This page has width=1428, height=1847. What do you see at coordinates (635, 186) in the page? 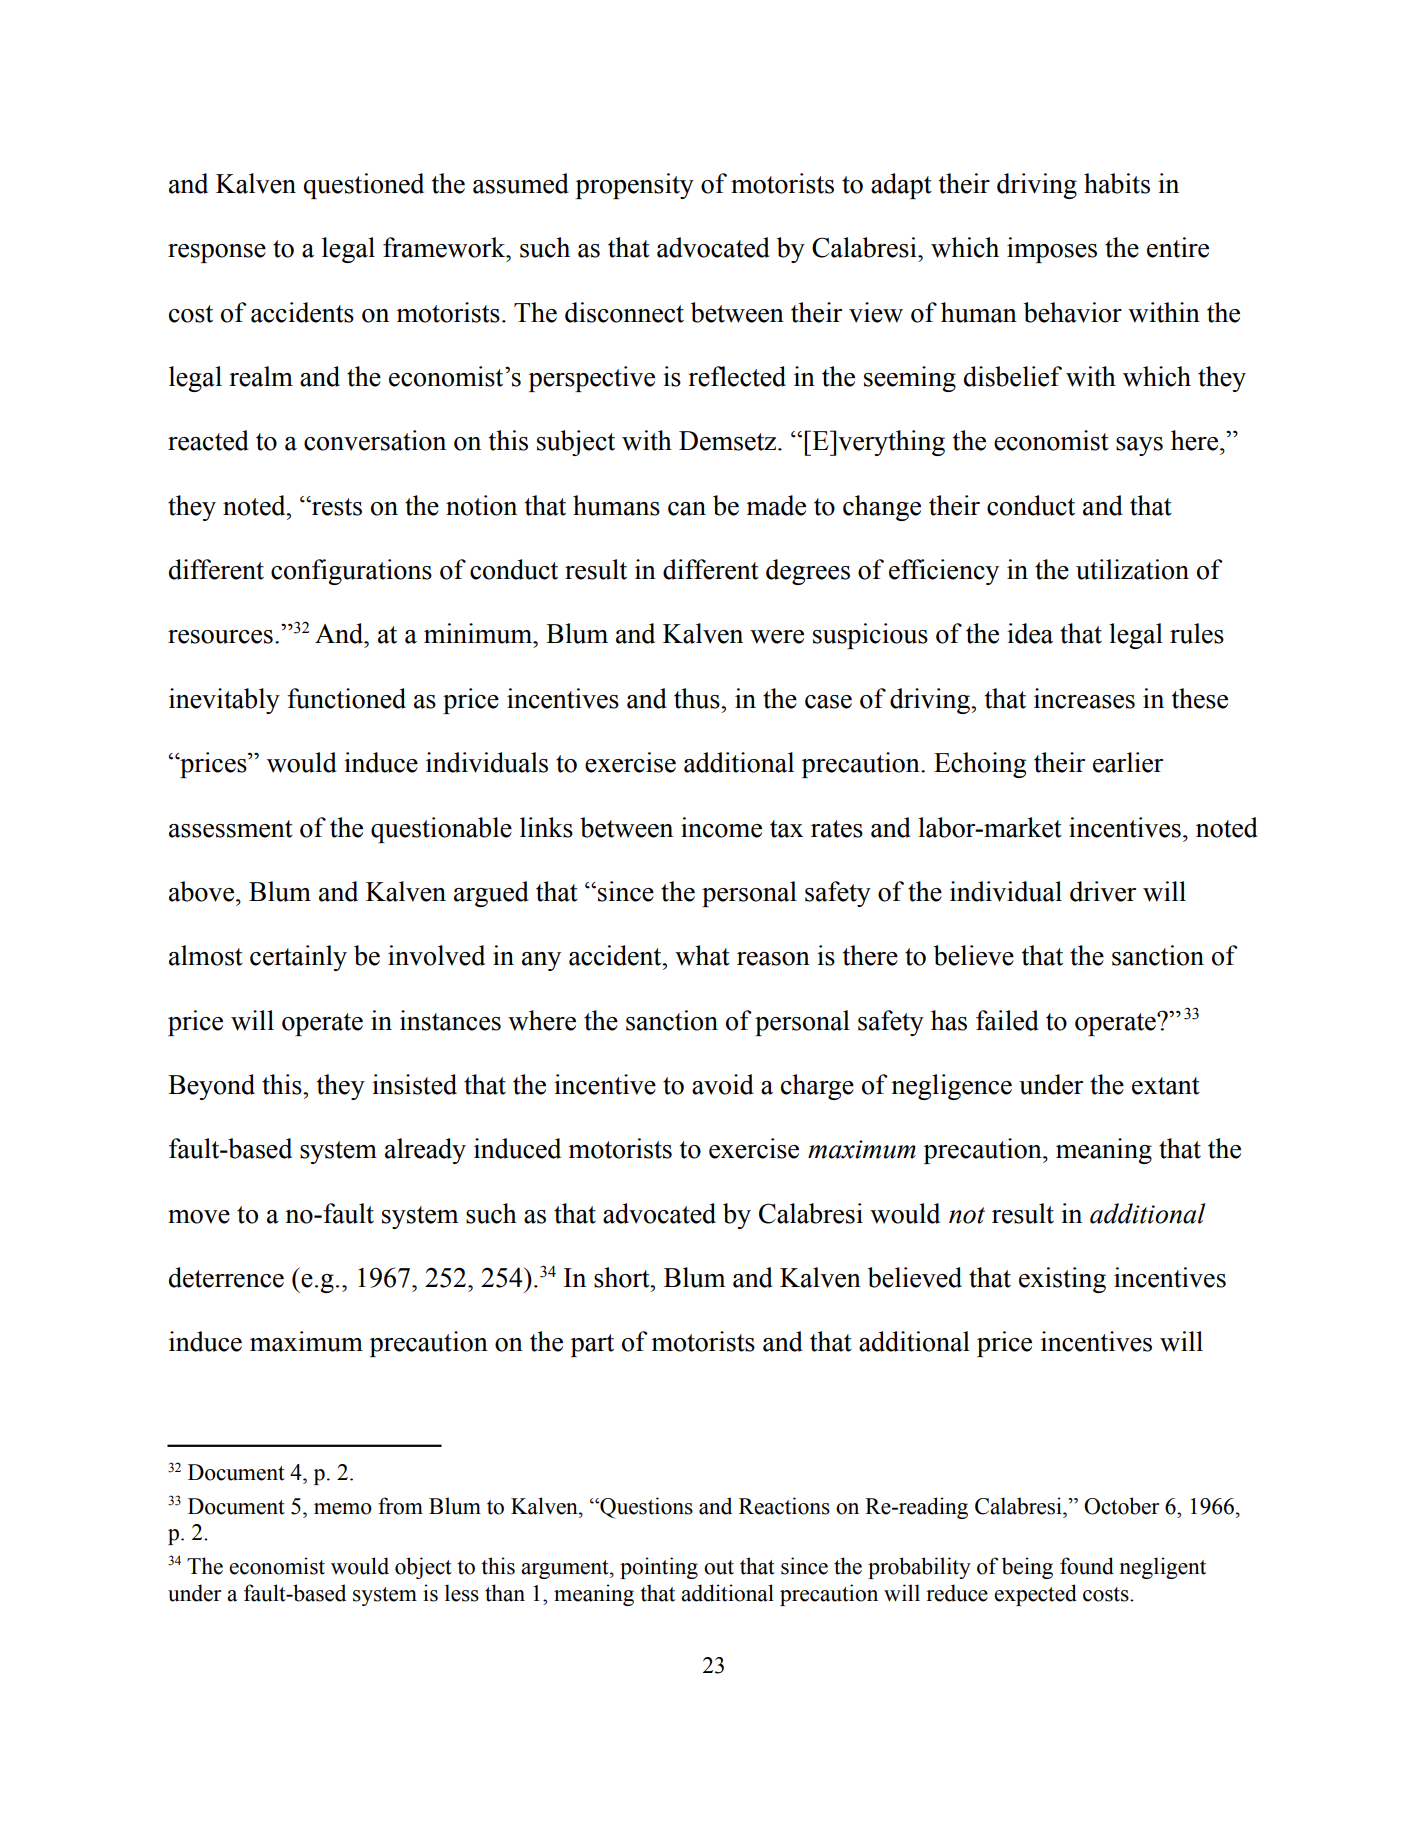
I see `propensity` at bounding box center [635, 186].
